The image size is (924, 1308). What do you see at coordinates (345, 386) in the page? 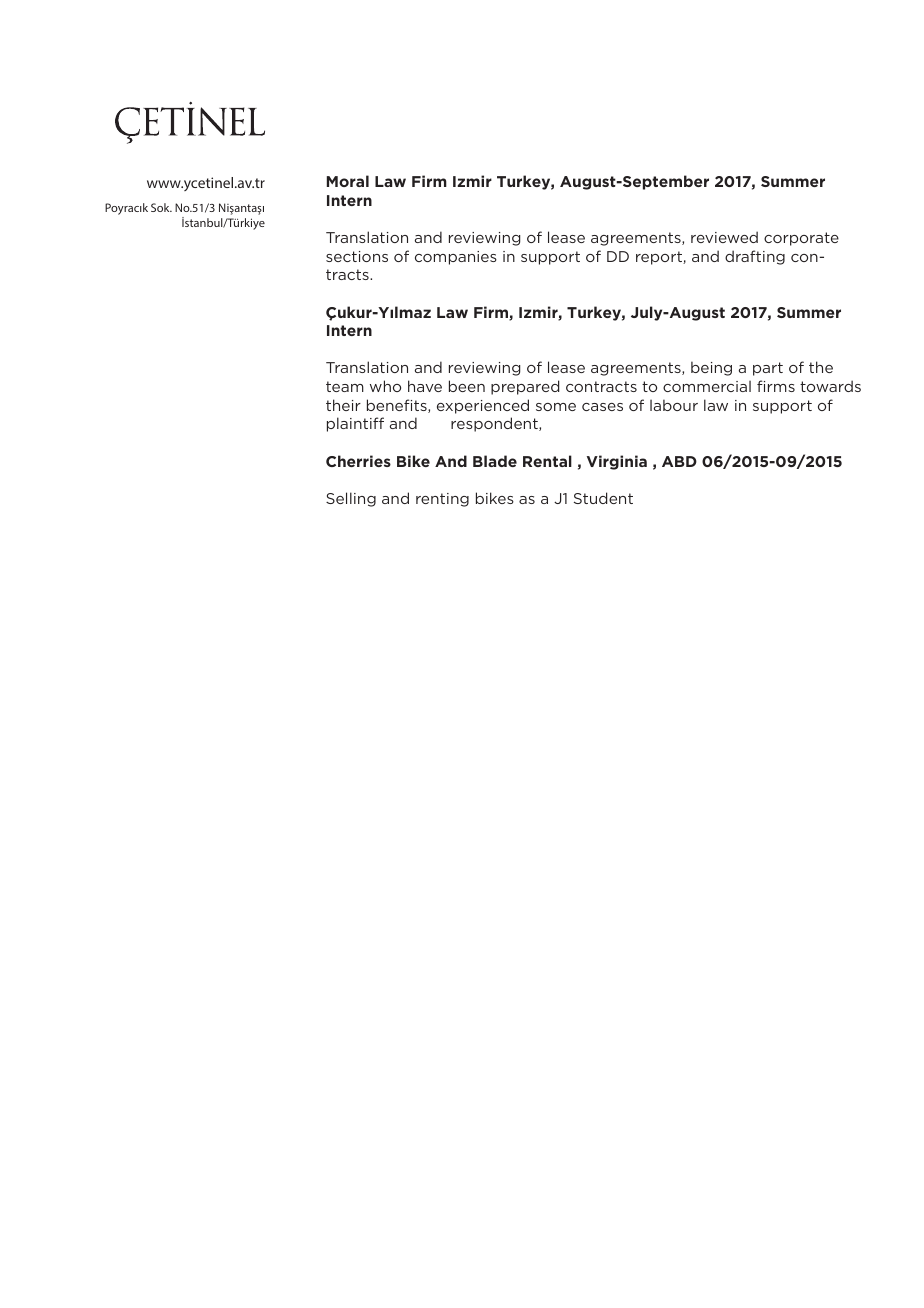
I see `team` at bounding box center [345, 386].
